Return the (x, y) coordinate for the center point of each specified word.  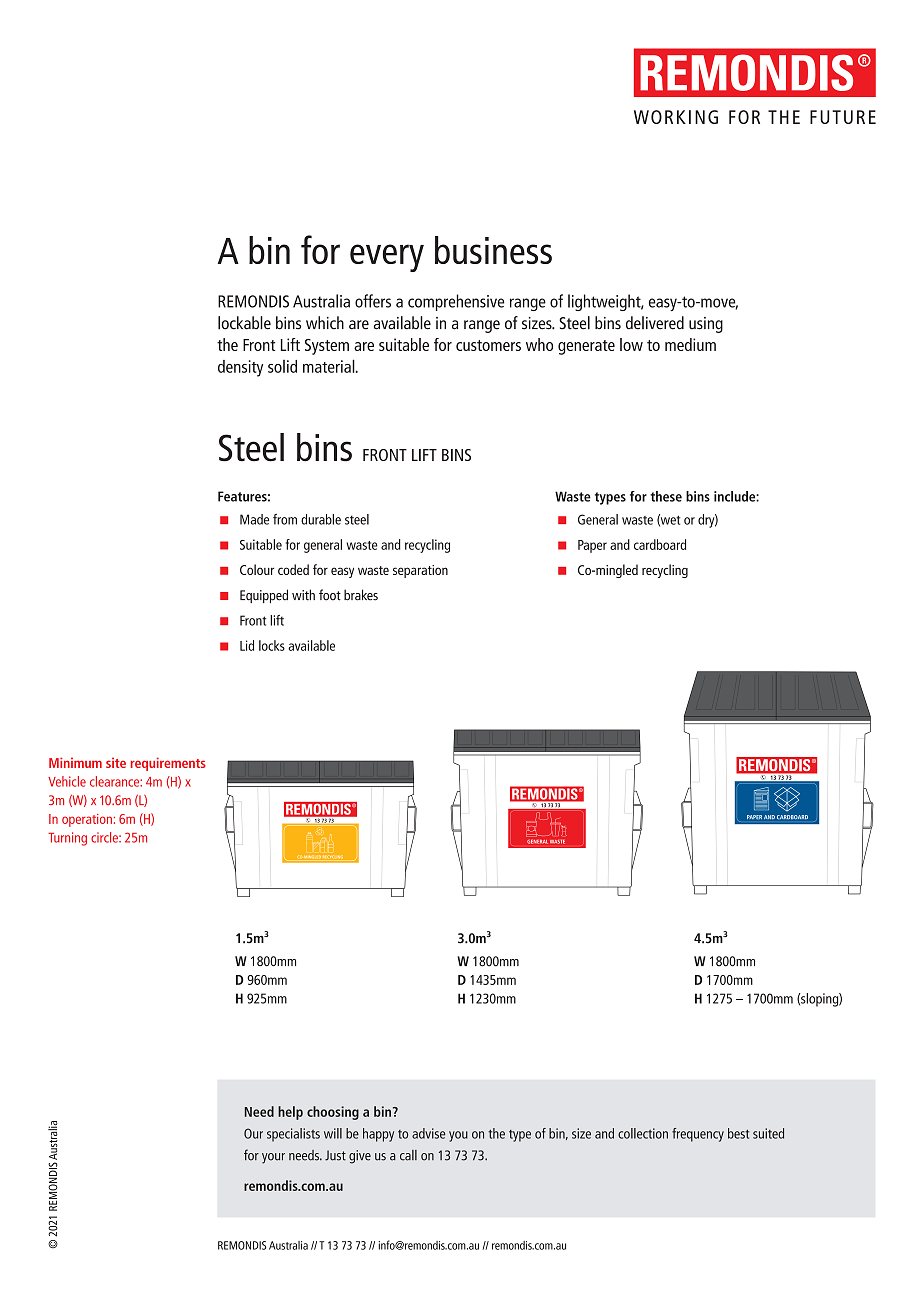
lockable (244, 323)
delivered (655, 323)
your (273, 1158)
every (387, 258)
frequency (698, 1135)
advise (428, 1133)
